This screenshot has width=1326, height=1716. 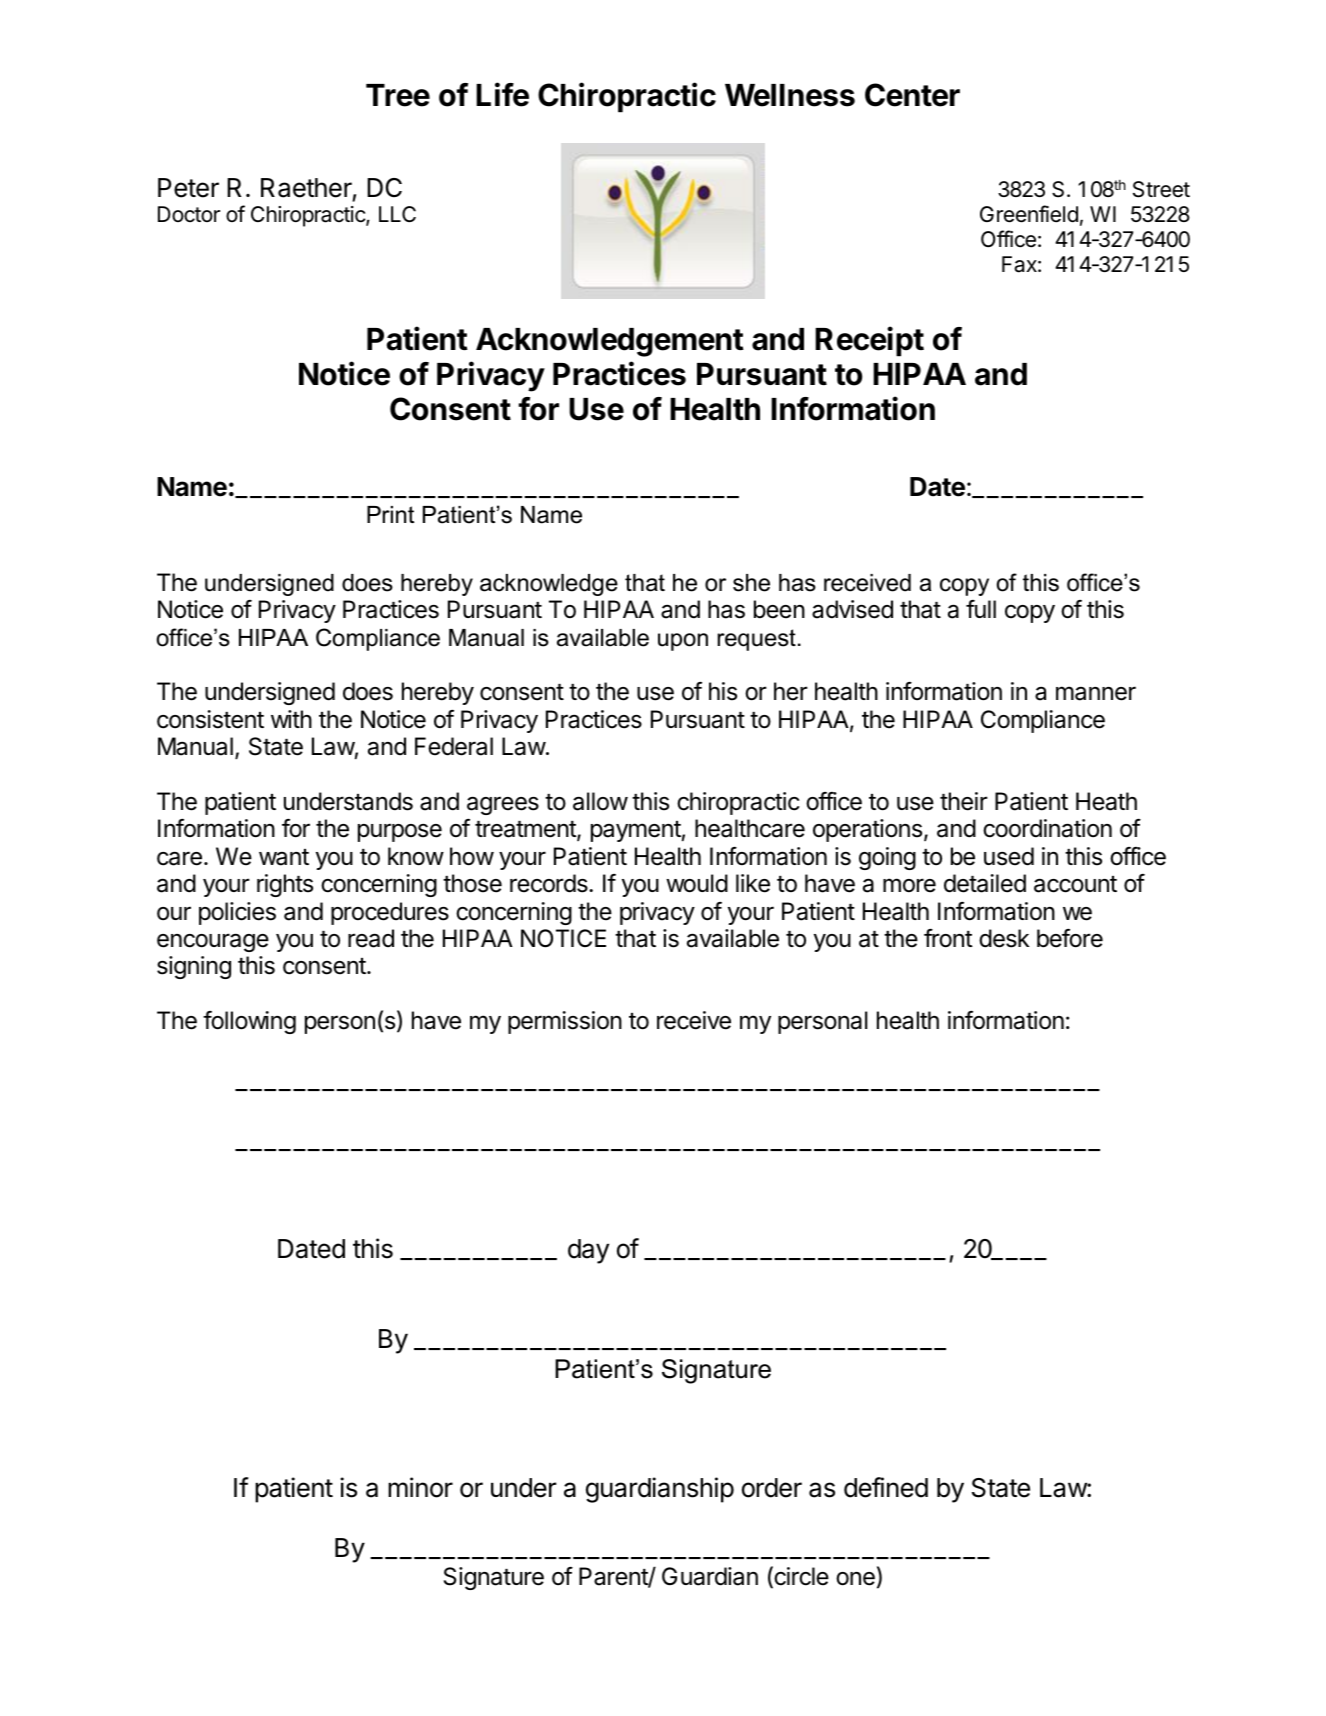 What do you see at coordinates (284, 857) in the screenshot?
I see `want` at bounding box center [284, 857].
